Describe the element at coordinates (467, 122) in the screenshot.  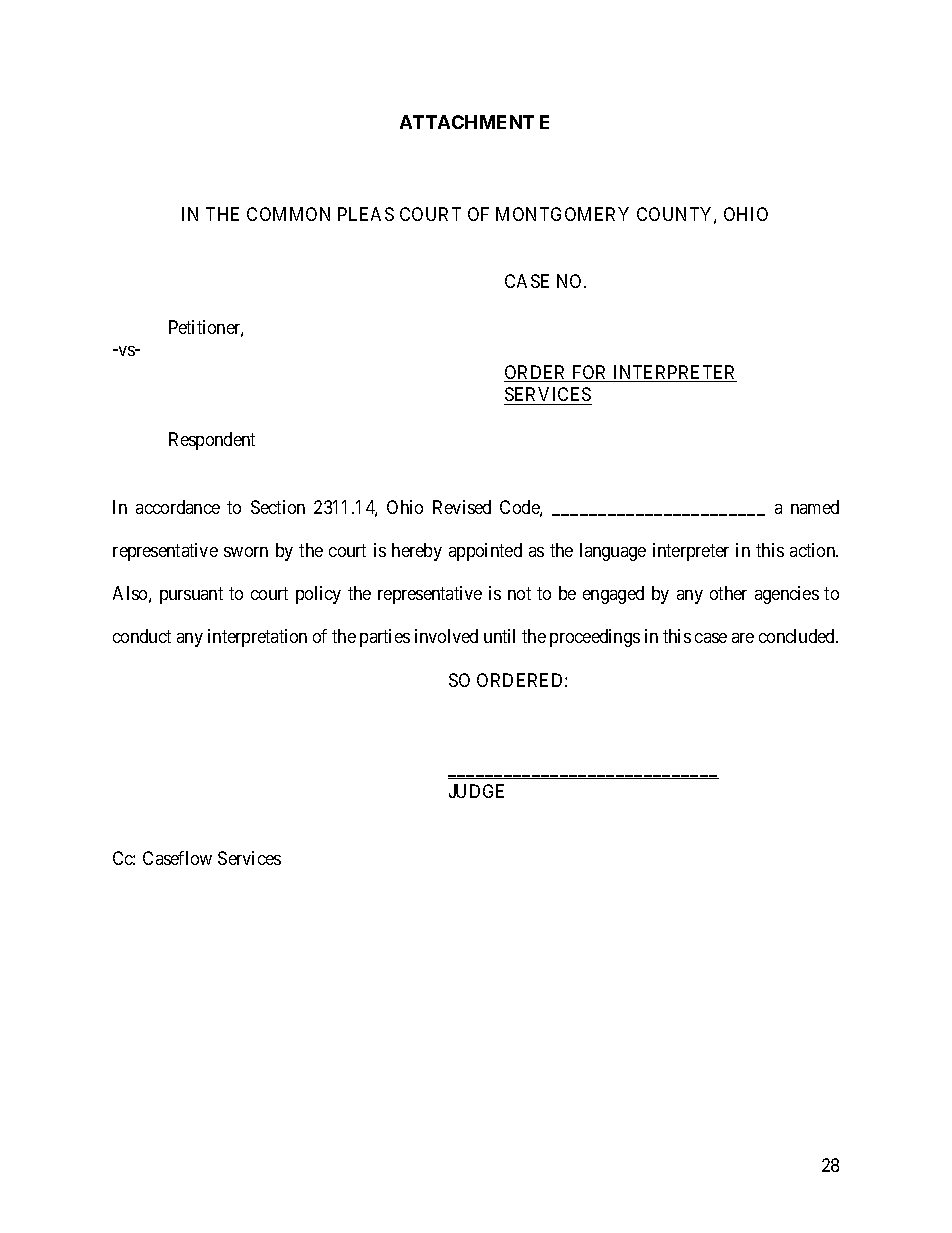
I see `ATTACHMENT` at that location.
